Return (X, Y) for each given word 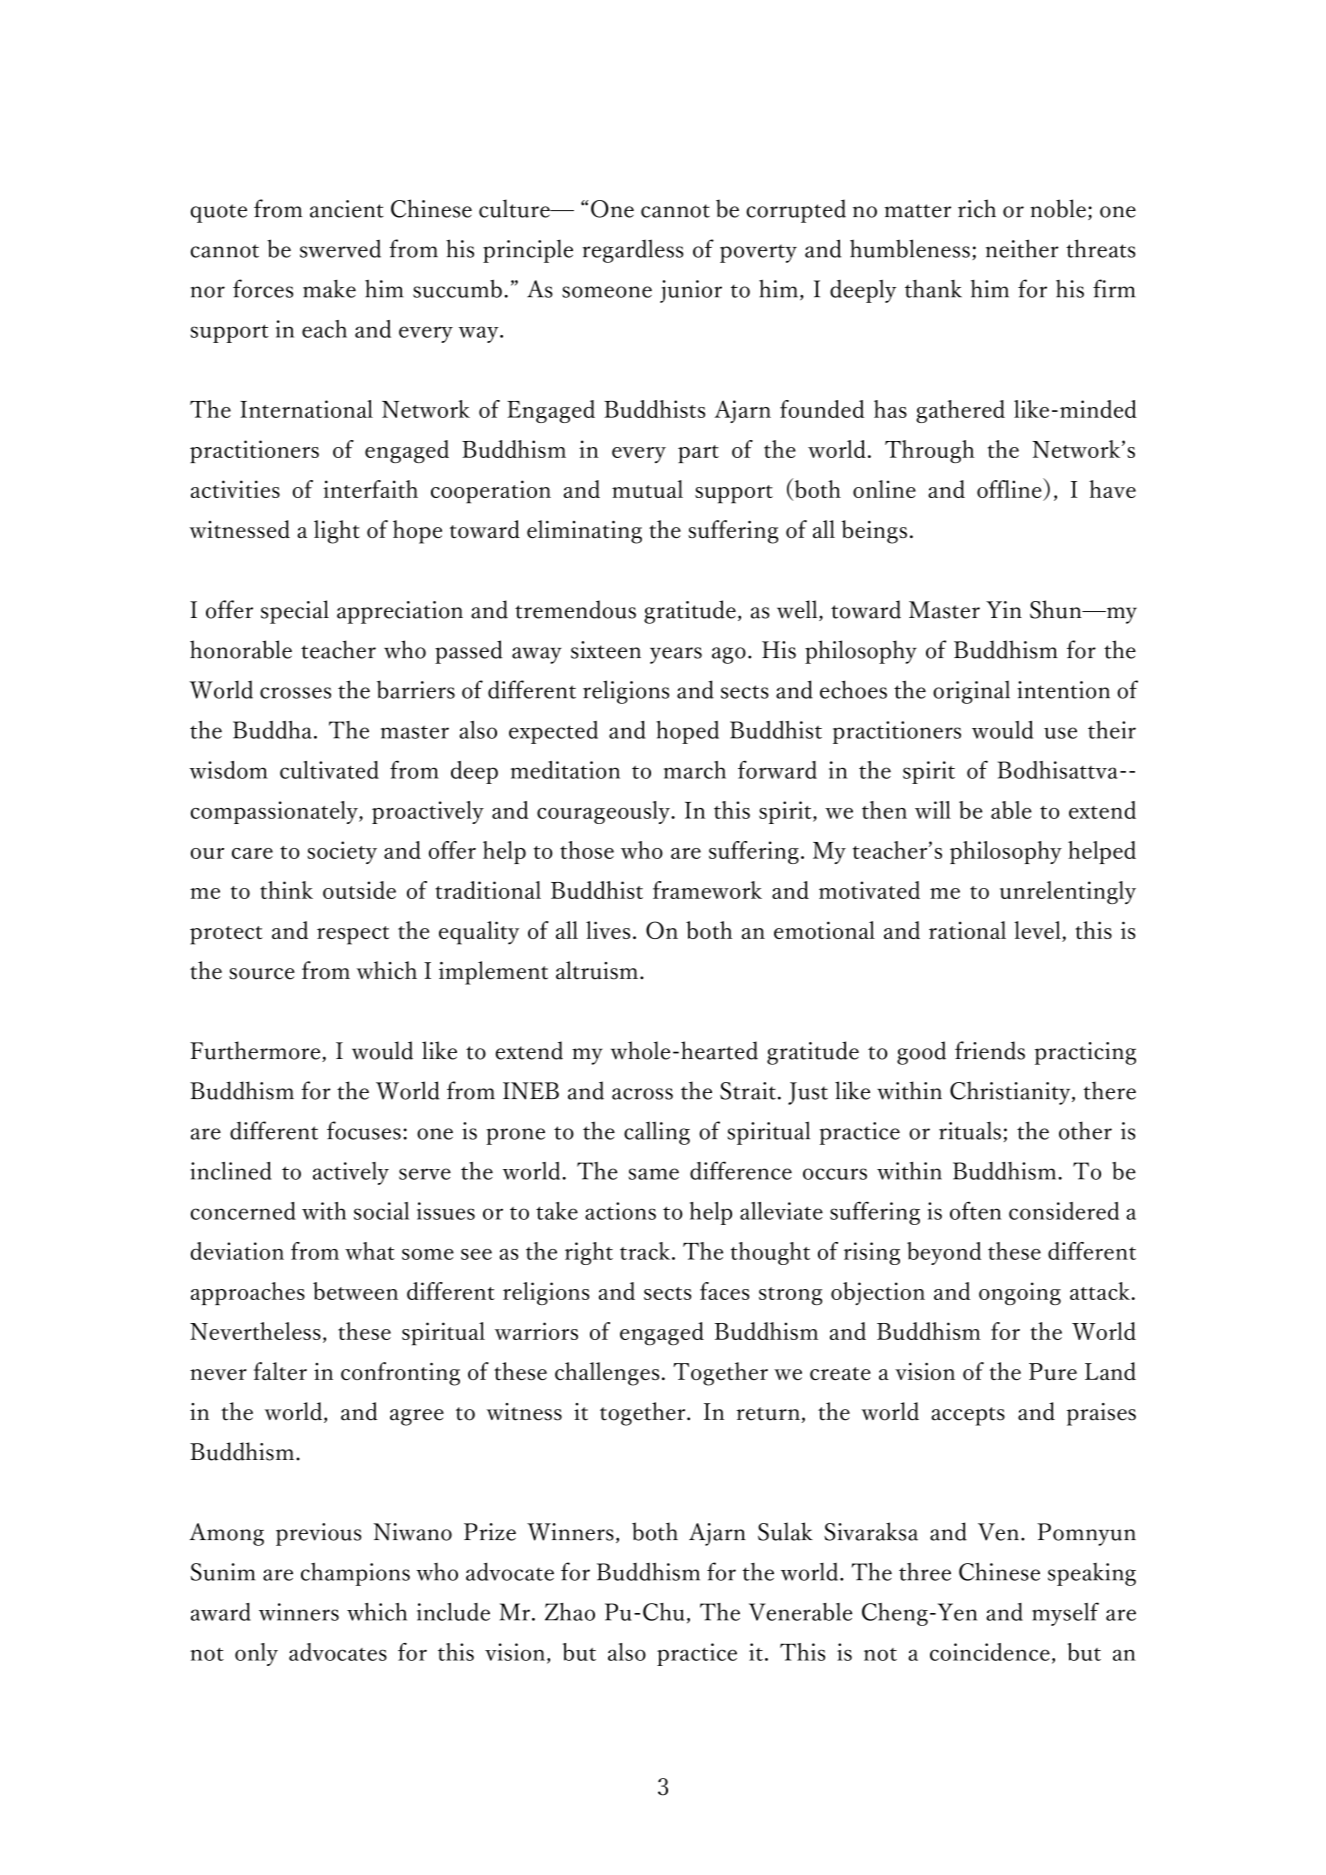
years (676, 655)
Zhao (570, 1612)
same (654, 1174)
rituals (970, 1131)
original (971, 692)
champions (355, 1574)
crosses (295, 693)
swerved (340, 248)
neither (1022, 248)
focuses (364, 1130)
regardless (633, 251)
